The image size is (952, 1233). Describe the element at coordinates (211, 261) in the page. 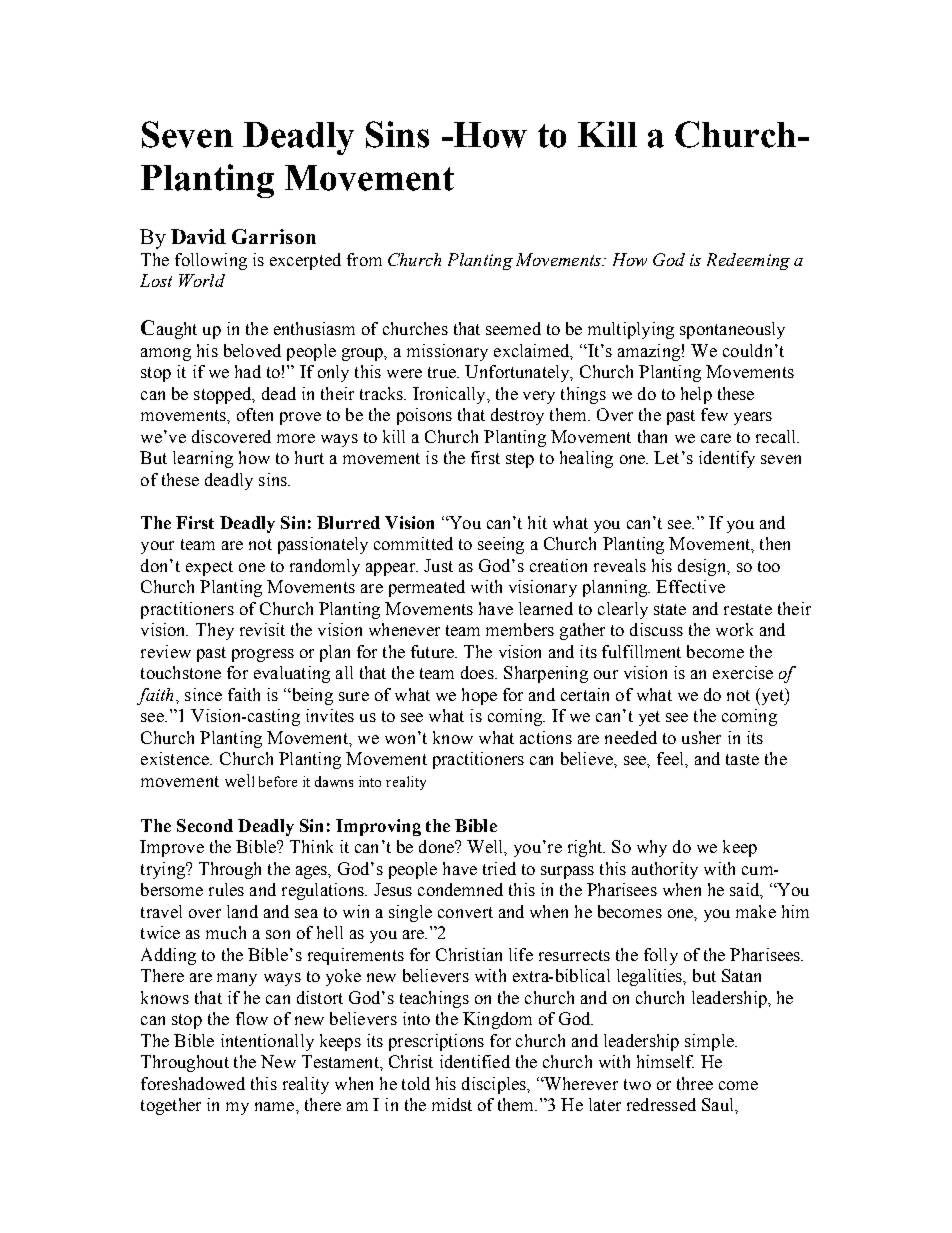

I see `following` at that location.
